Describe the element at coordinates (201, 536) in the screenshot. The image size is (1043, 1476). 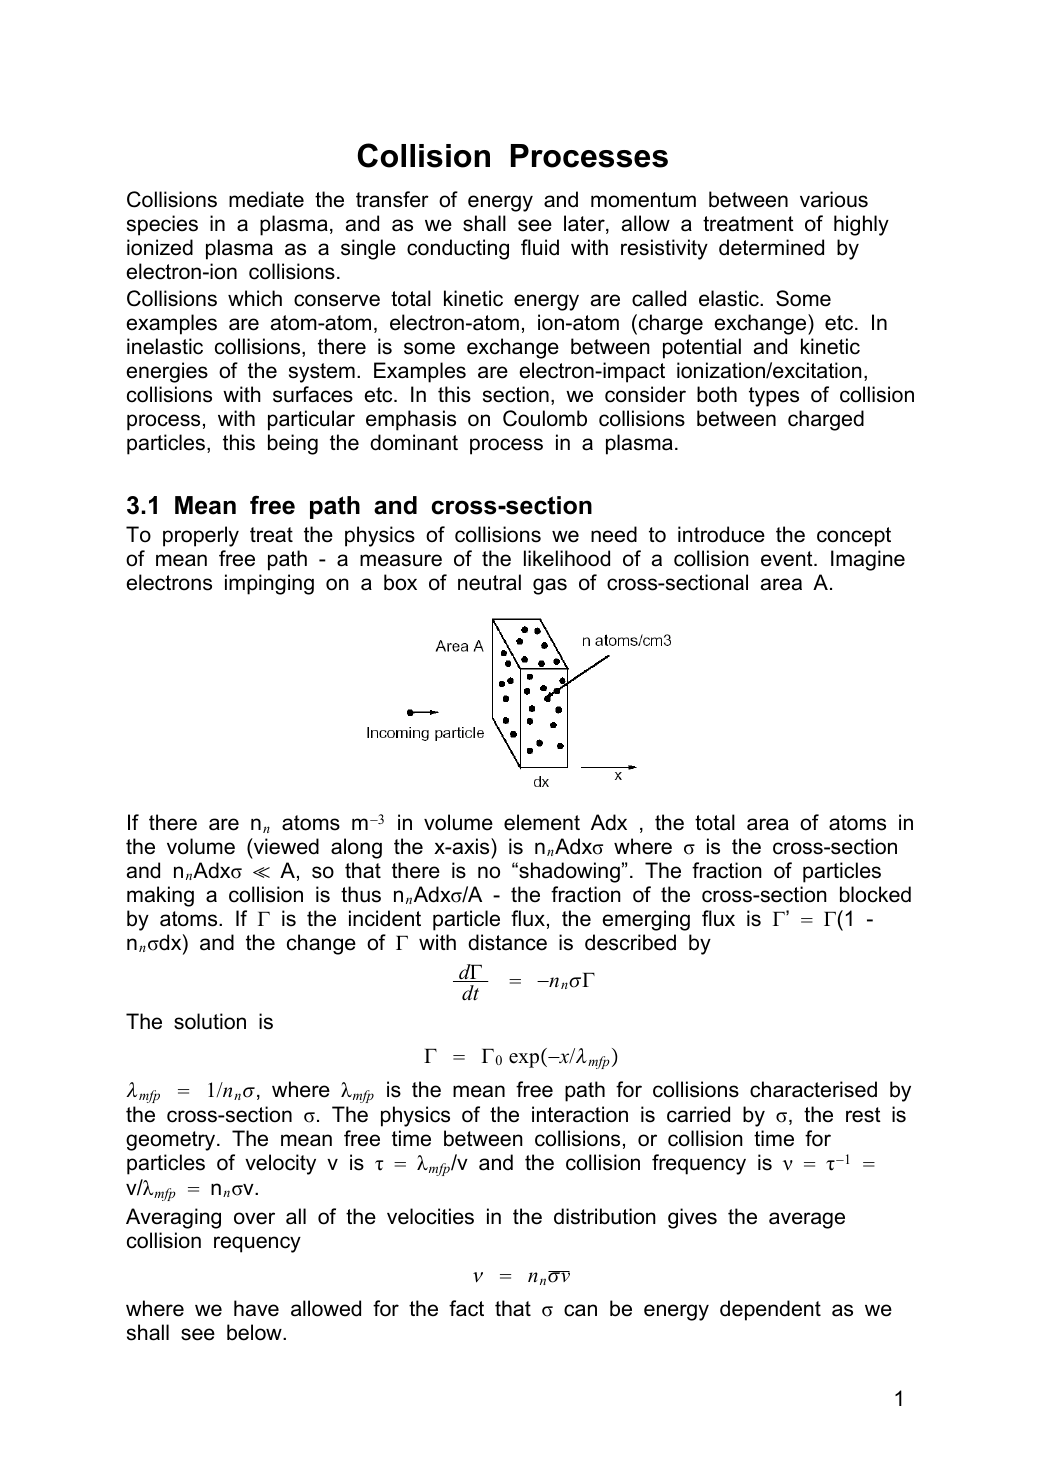
I see `properly` at that location.
